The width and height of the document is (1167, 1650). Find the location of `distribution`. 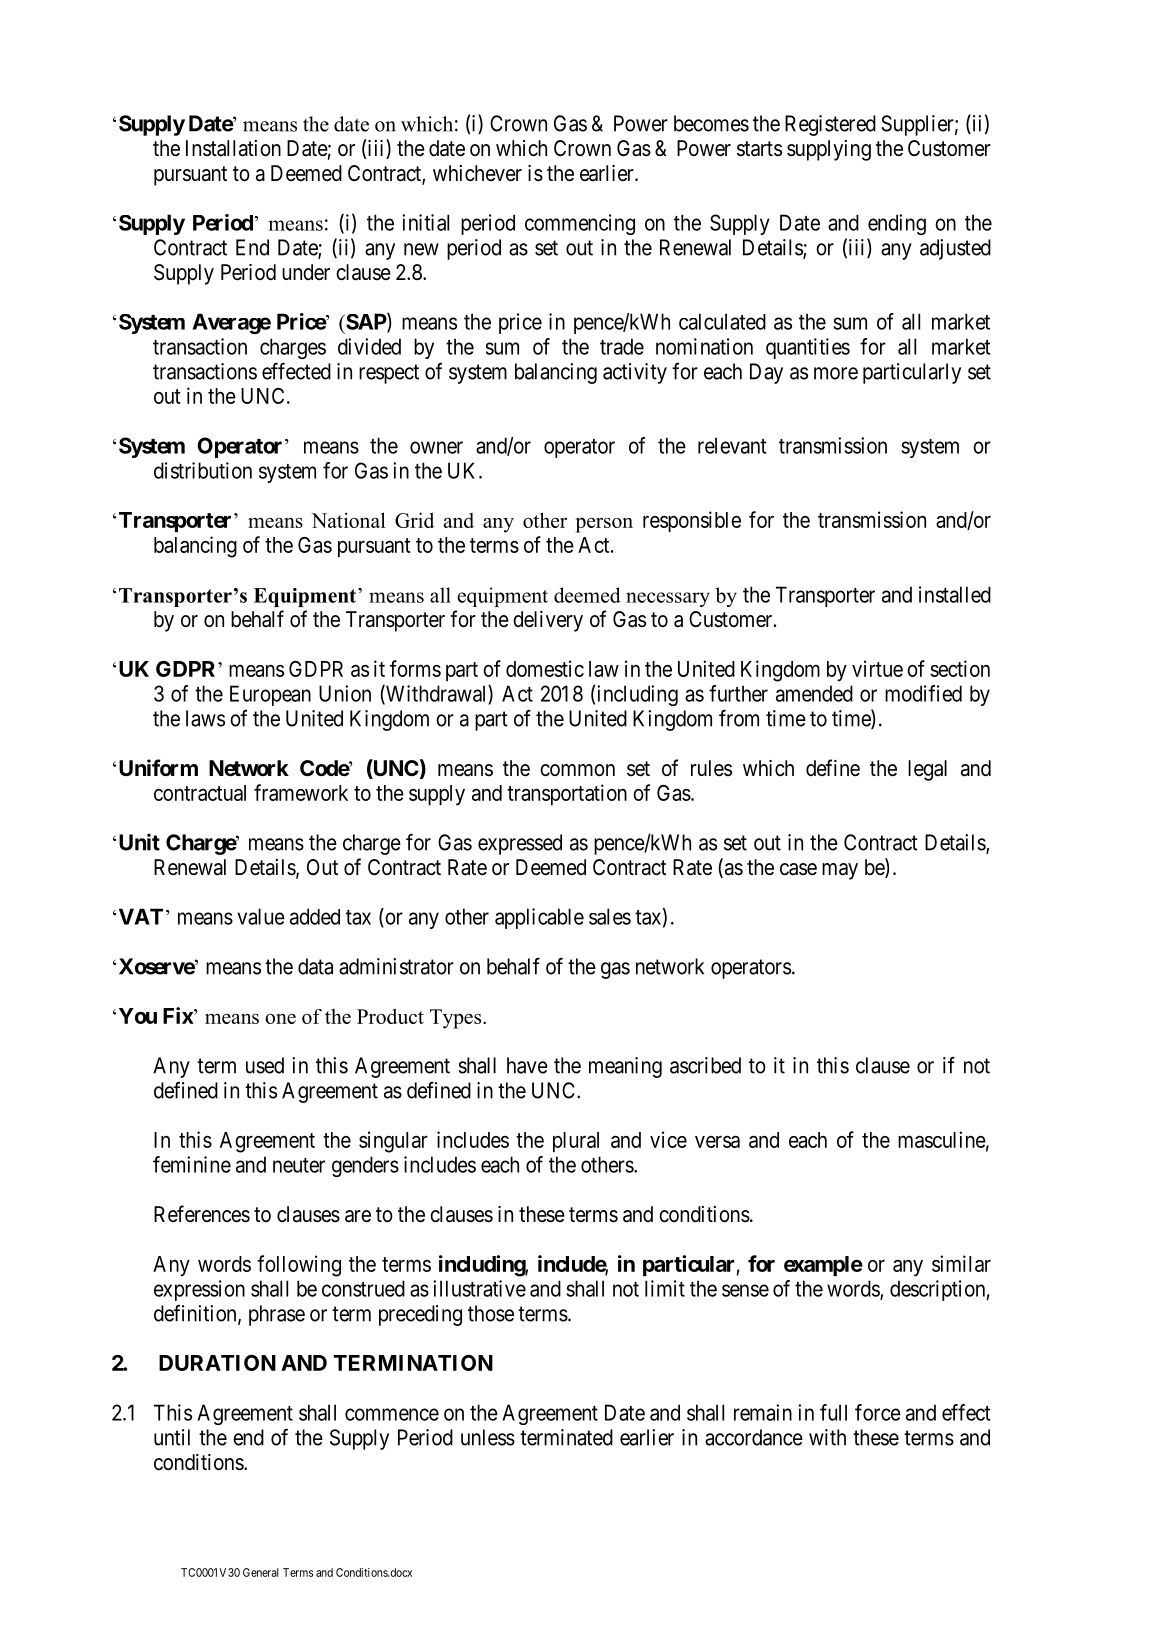

distribution is located at coordinates (203, 470).
